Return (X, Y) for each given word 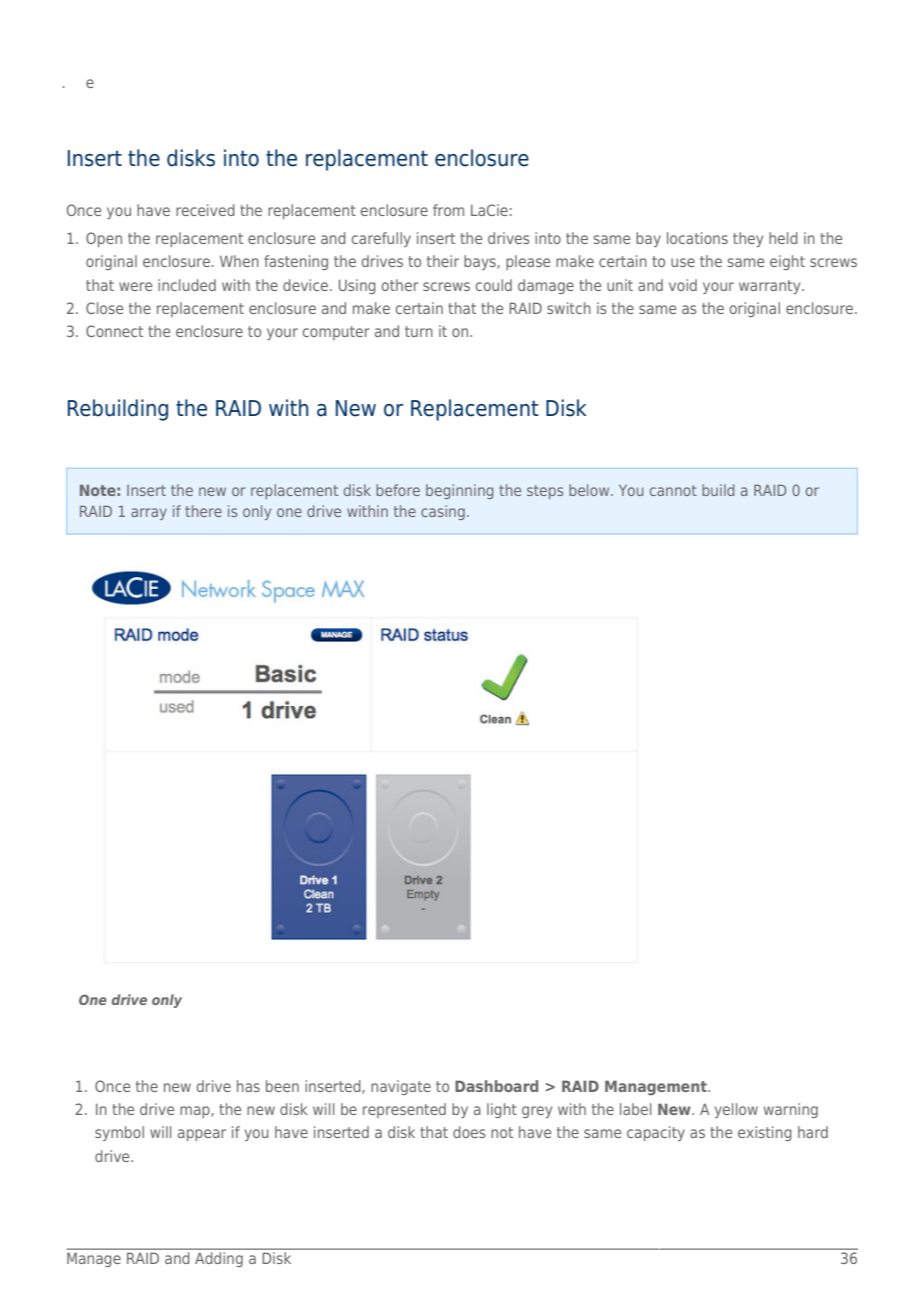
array (149, 514)
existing (765, 1133)
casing (443, 512)
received (205, 210)
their (443, 261)
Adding (219, 1259)
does (469, 1132)
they (748, 239)
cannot (673, 490)
